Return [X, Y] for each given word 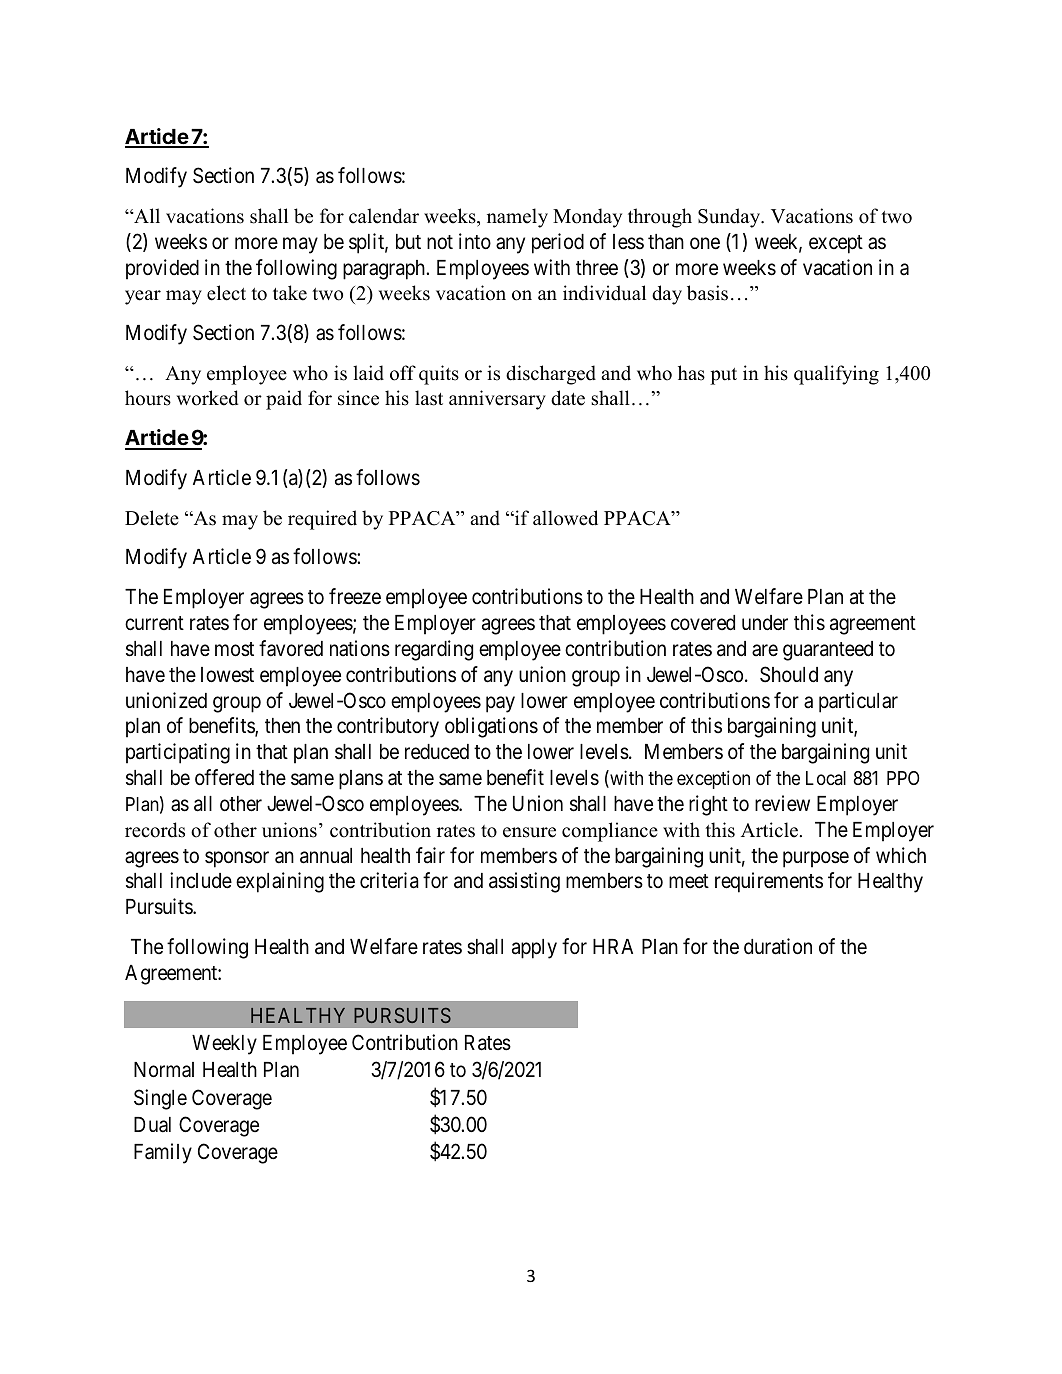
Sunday [730, 218]
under [765, 623]
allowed [565, 518]
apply [534, 949]
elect [226, 293]
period [558, 243]
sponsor [237, 859]
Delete [152, 518]
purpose [816, 859]
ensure [529, 832]
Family [163, 1153]
